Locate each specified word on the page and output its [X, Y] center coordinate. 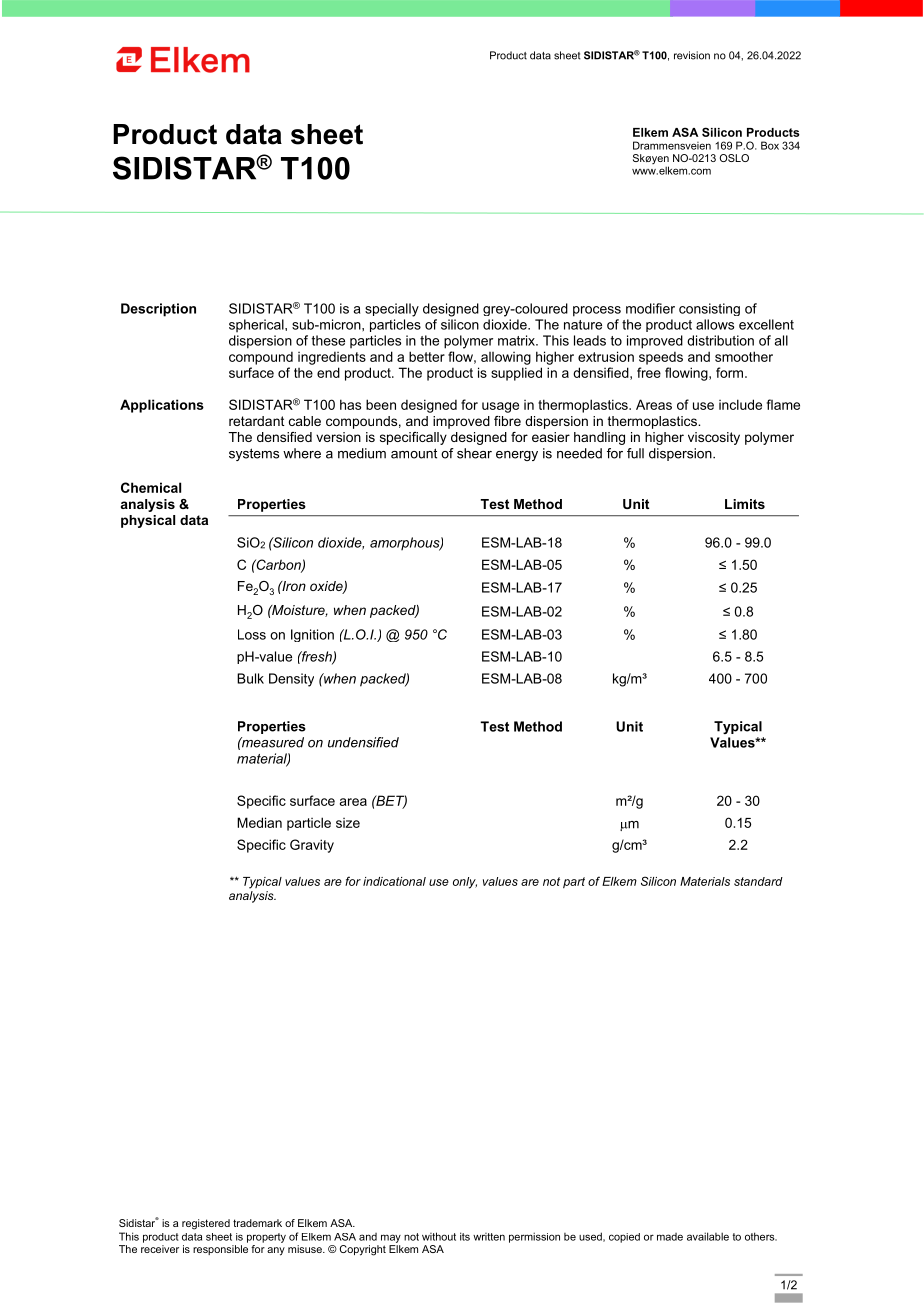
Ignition [312, 635]
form [731, 372]
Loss [252, 634]
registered [206, 1224]
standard [758, 881]
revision [692, 55]
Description [158, 310]
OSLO [734, 158]
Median [259, 822]
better [427, 356]
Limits [745, 504]
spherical [257, 325]
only [465, 883]
